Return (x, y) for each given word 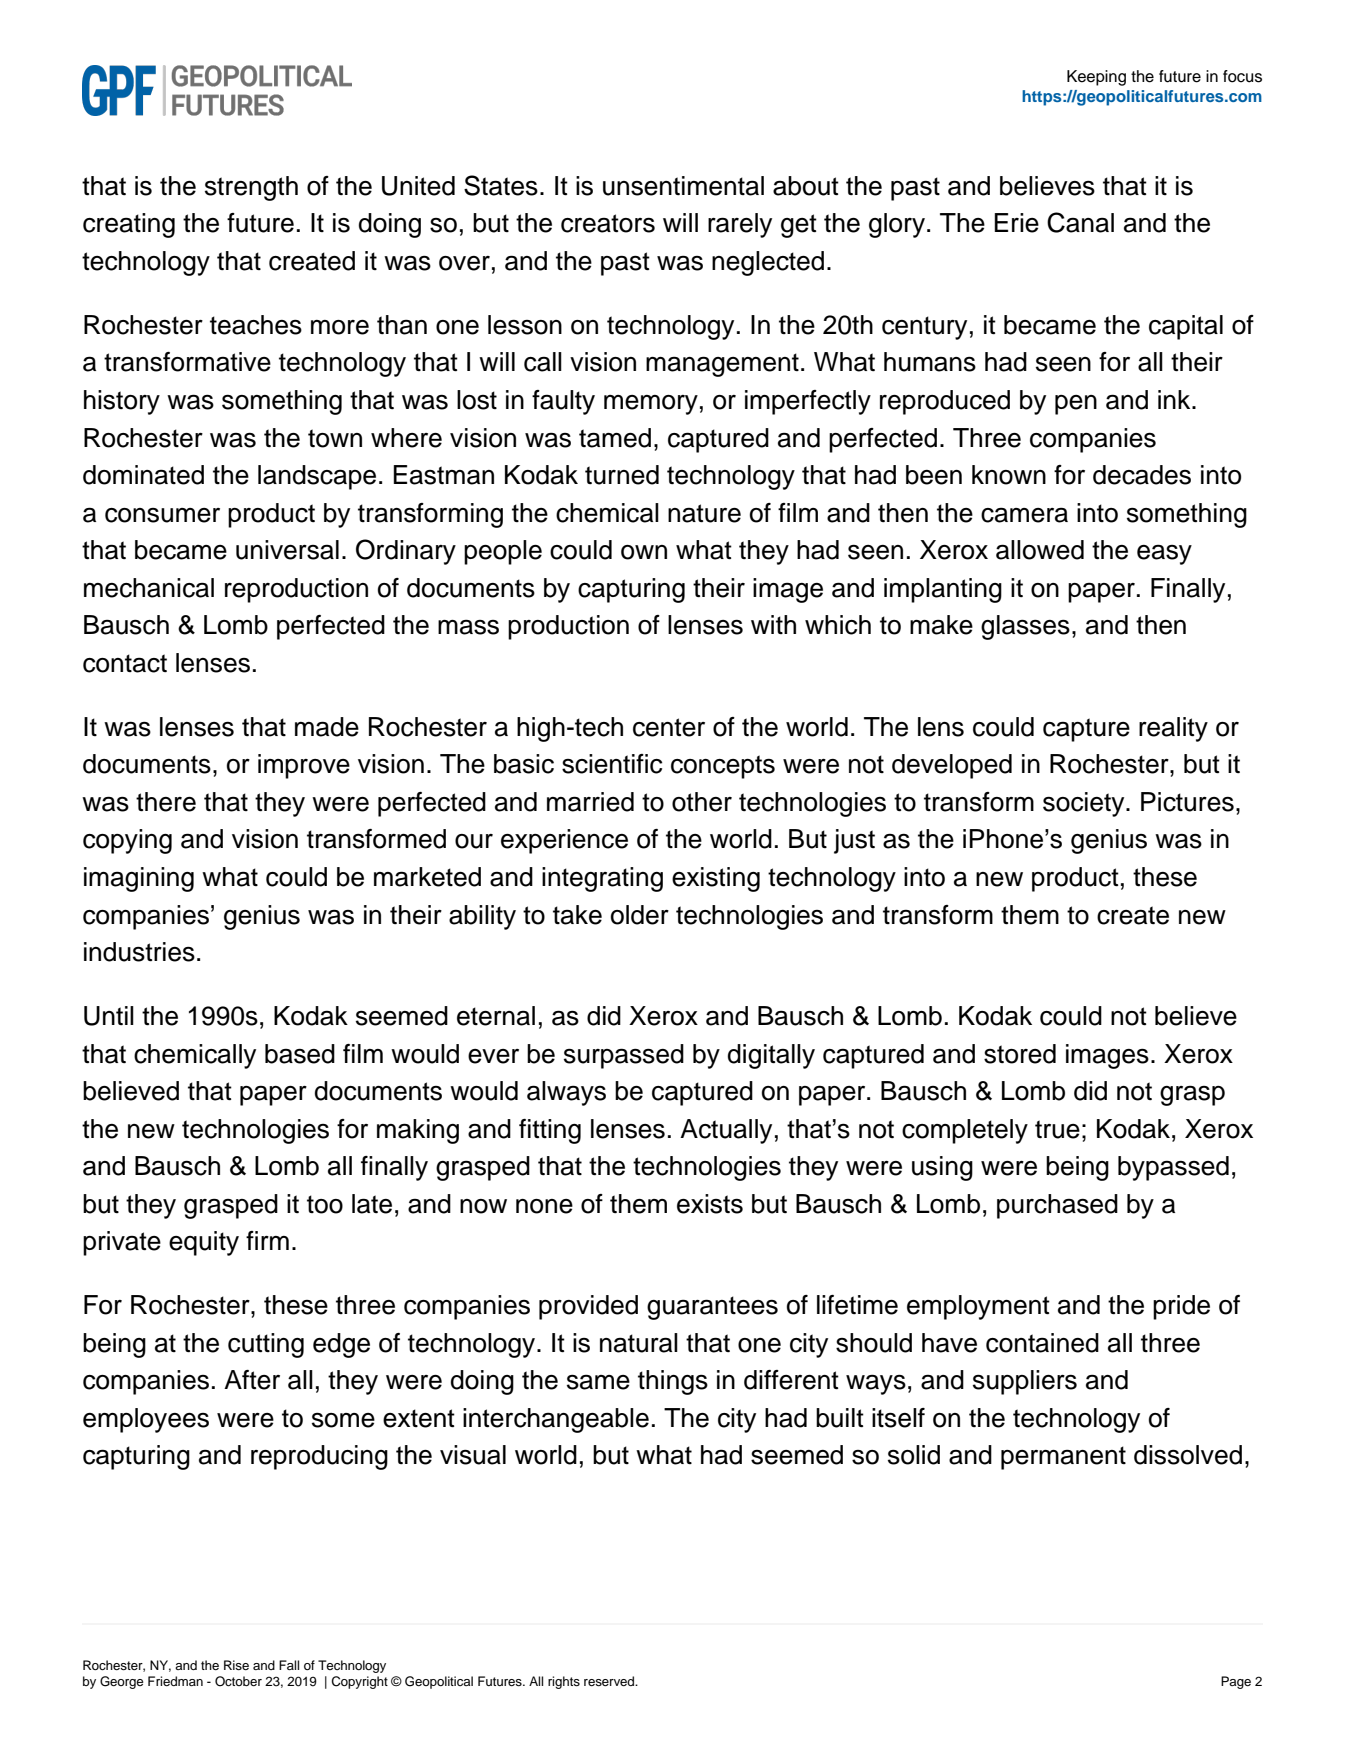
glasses (1025, 627)
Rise (236, 1665)
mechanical (149, 588)
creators (608, 223)
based (300, 1054)
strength (251, 188)
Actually (726, 1131)
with (773, 624)
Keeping (1096, 78)
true (1057, 1129)
